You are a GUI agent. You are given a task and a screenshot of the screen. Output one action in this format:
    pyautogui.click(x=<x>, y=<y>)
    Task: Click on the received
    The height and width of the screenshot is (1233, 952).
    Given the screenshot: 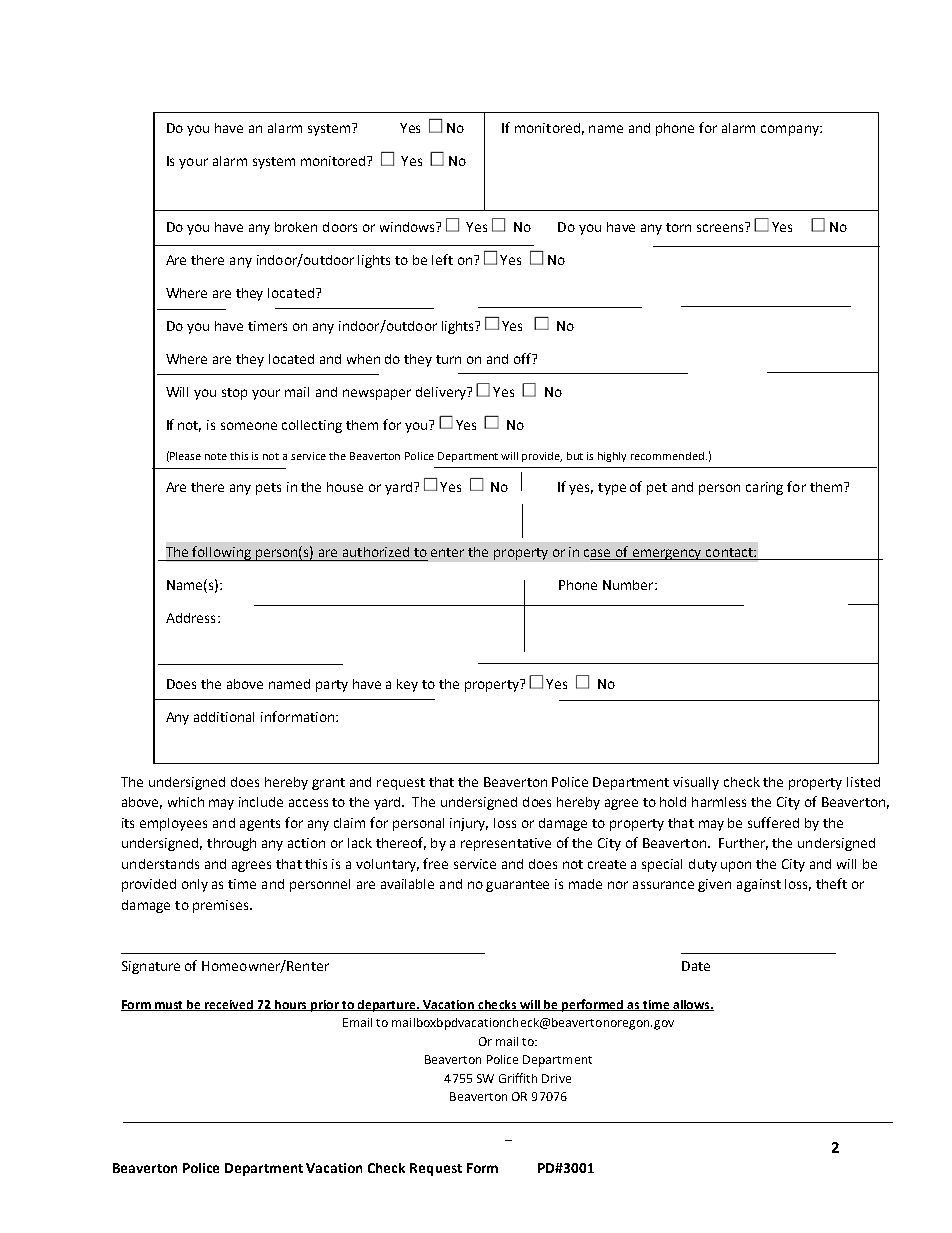 What is the action you would take?
    pyautogui.click(x=229, y=1005)
